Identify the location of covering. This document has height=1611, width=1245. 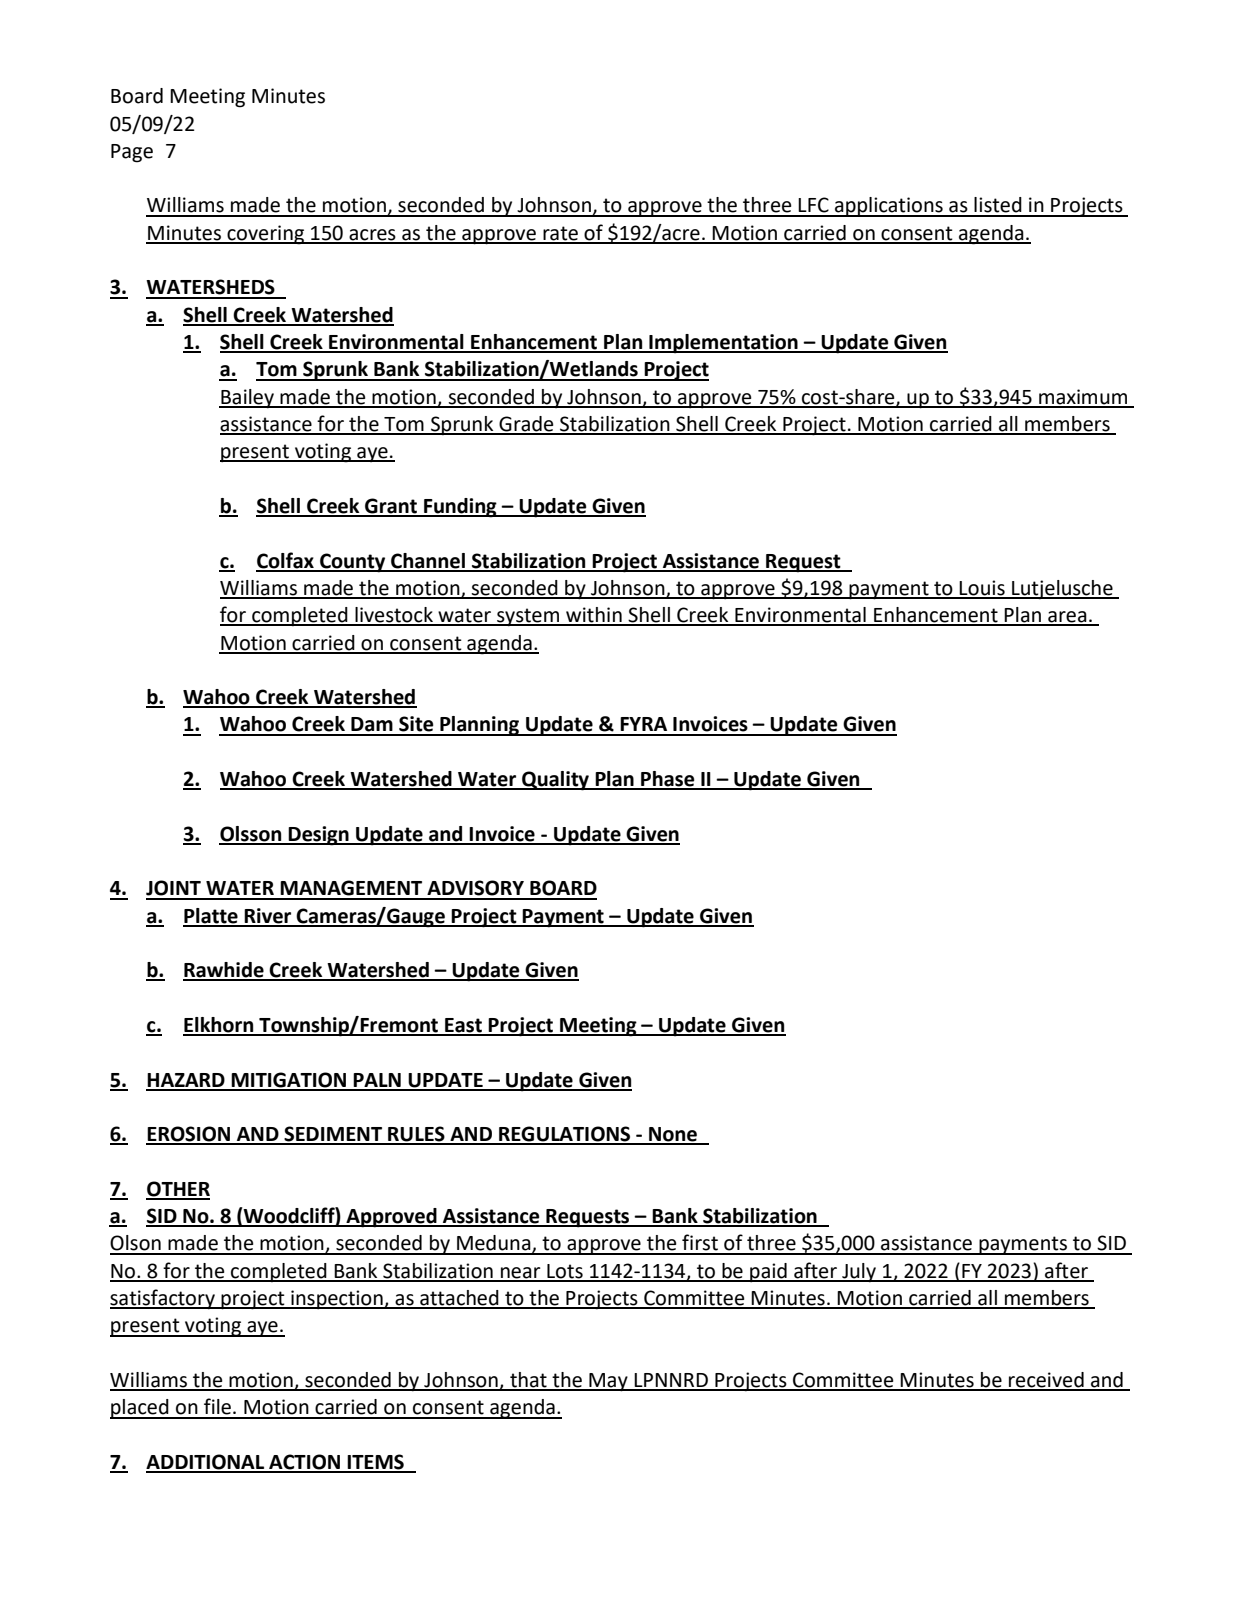
(266, 235).
